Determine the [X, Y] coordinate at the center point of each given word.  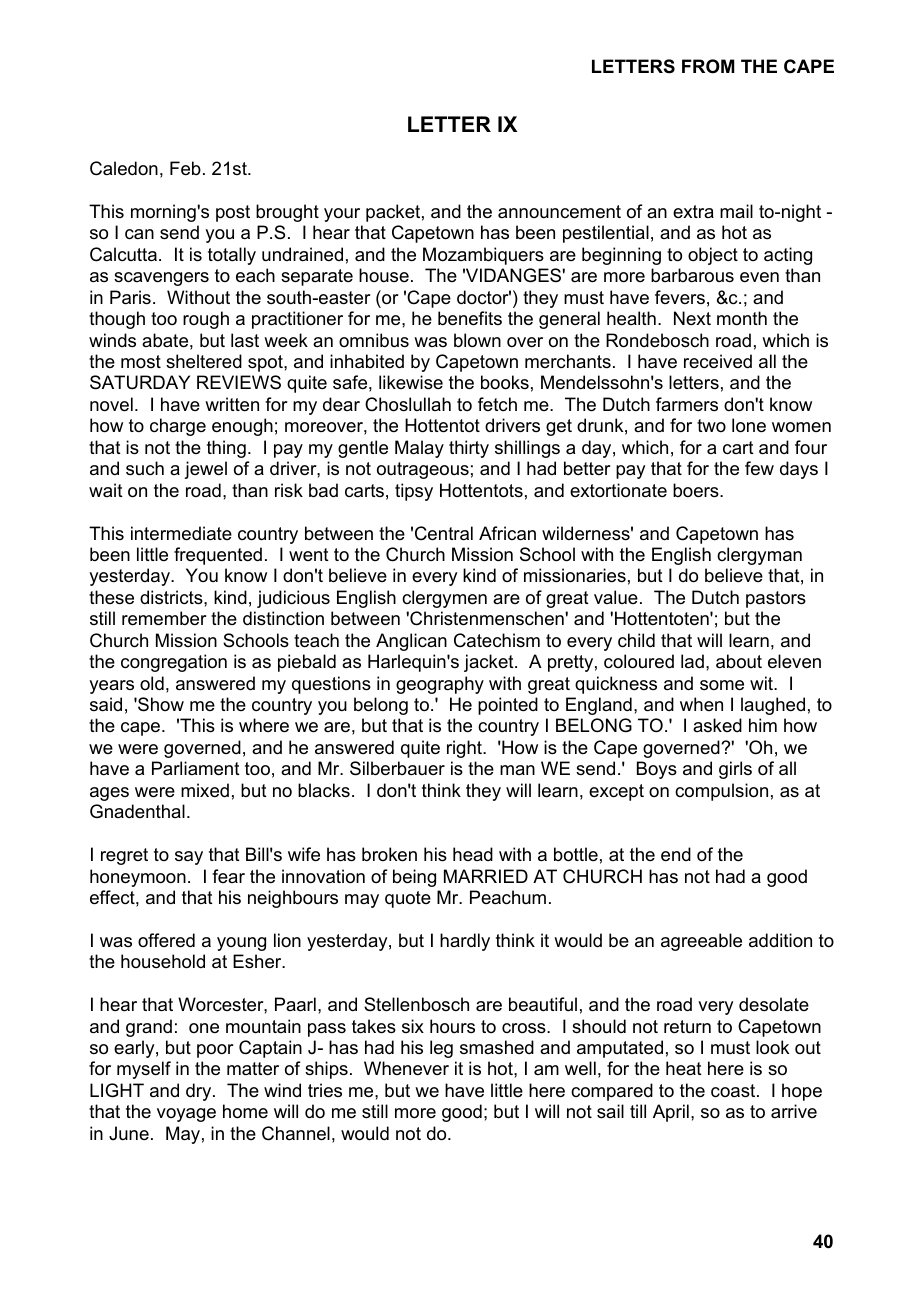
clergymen [444, 599]
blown [477, 340]
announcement [559, 212]
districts [172, 597]
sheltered [204, 361]
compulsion [721, 792]
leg [441, 1049]
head [473, 854]
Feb [185, 168]
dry [200, 1092]
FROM [708, 66]
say [189, 858]
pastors [776, 599]
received [718, 361]
